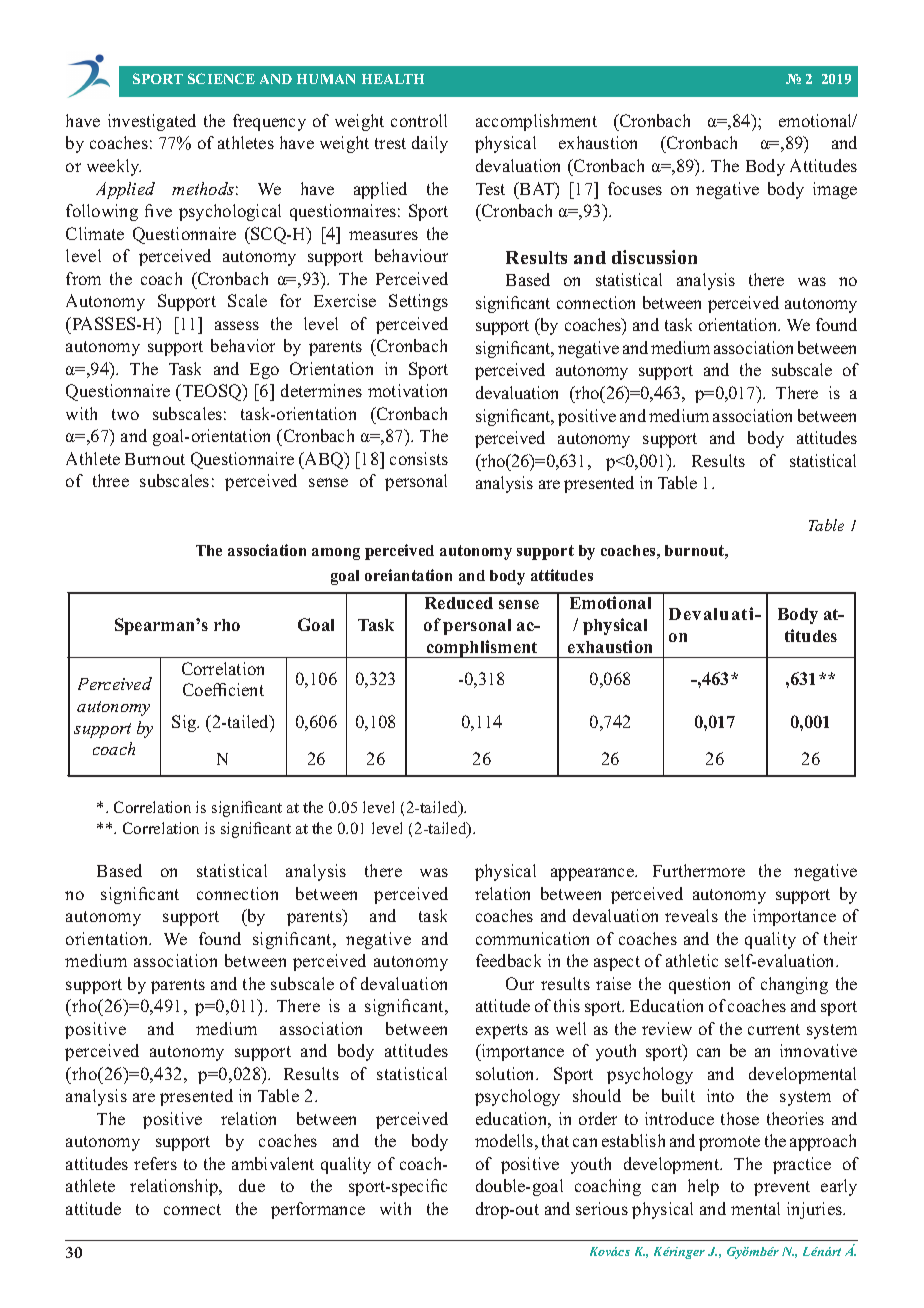  I want to click on controll, so click(419, 120).
